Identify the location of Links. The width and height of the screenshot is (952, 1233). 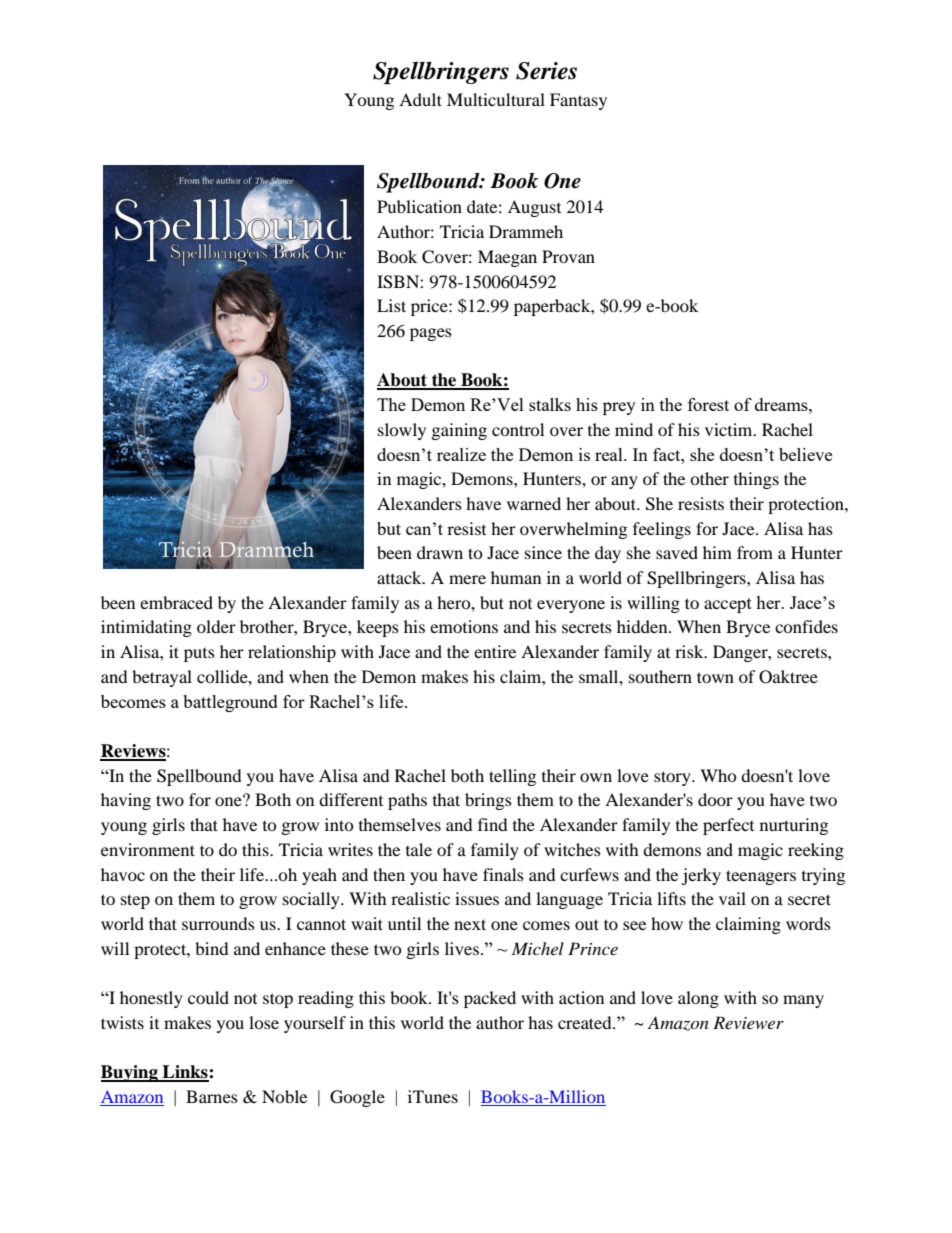
(185, 1073).
